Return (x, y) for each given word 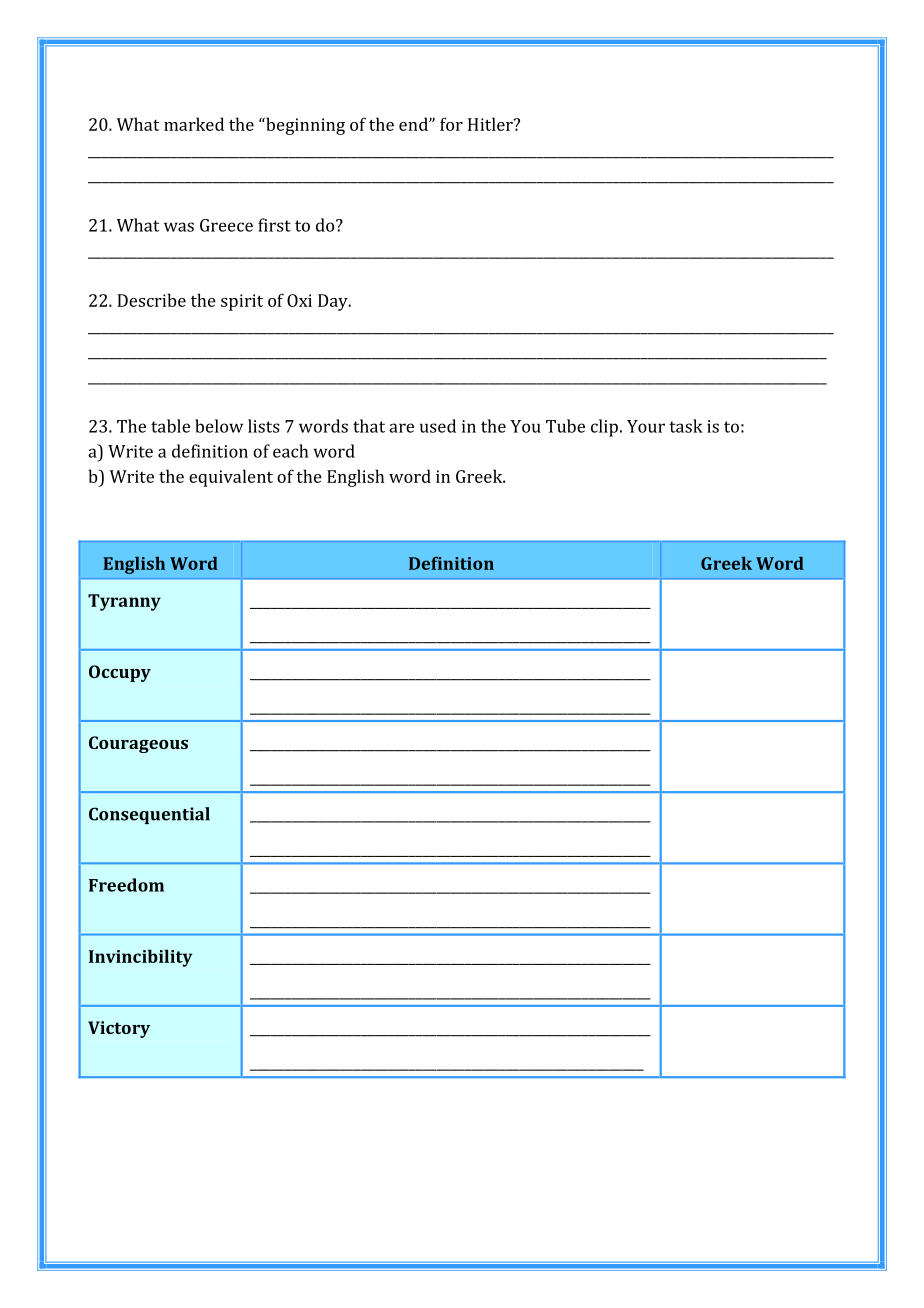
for (451, 124)
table (170, 426)
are (401, 428)
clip (604, 428)
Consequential (149, 815)
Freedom (126, 885)
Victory (119, 1029)
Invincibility (140, 958)
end (414, 124)
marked (194, 124)
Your (646, 426)
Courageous (138, 744)
